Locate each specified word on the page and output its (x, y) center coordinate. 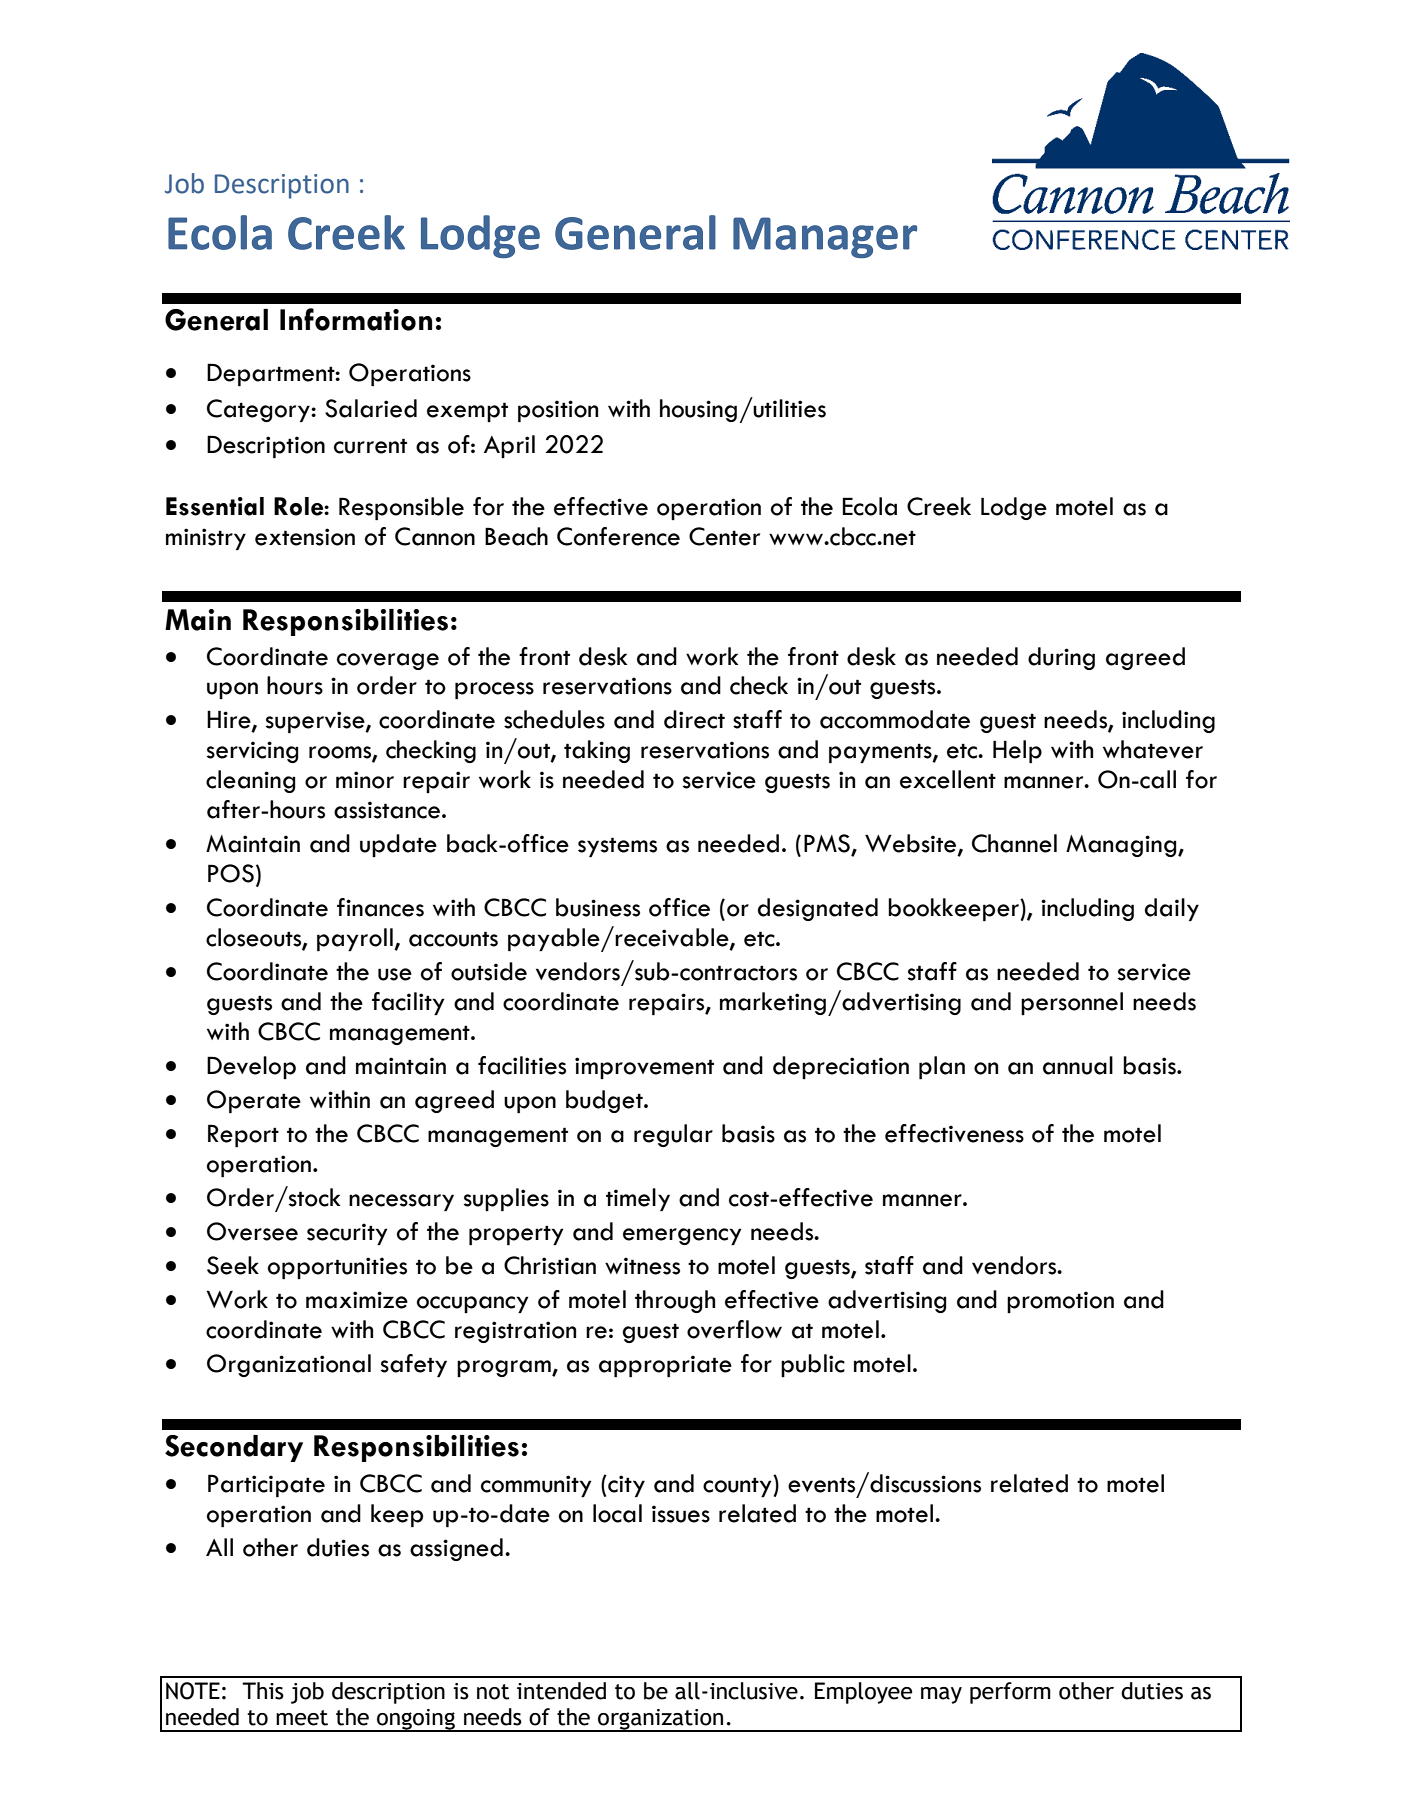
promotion (1060, 1302)
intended (561, 1691)
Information (356, 319)
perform (1010, 1693)
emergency (682, 1236)
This (263, 1691)
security (347, 1234)
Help (1017, 751)
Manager (825, 237)
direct (694, 719)
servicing (252, 752)
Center (724, 536)
